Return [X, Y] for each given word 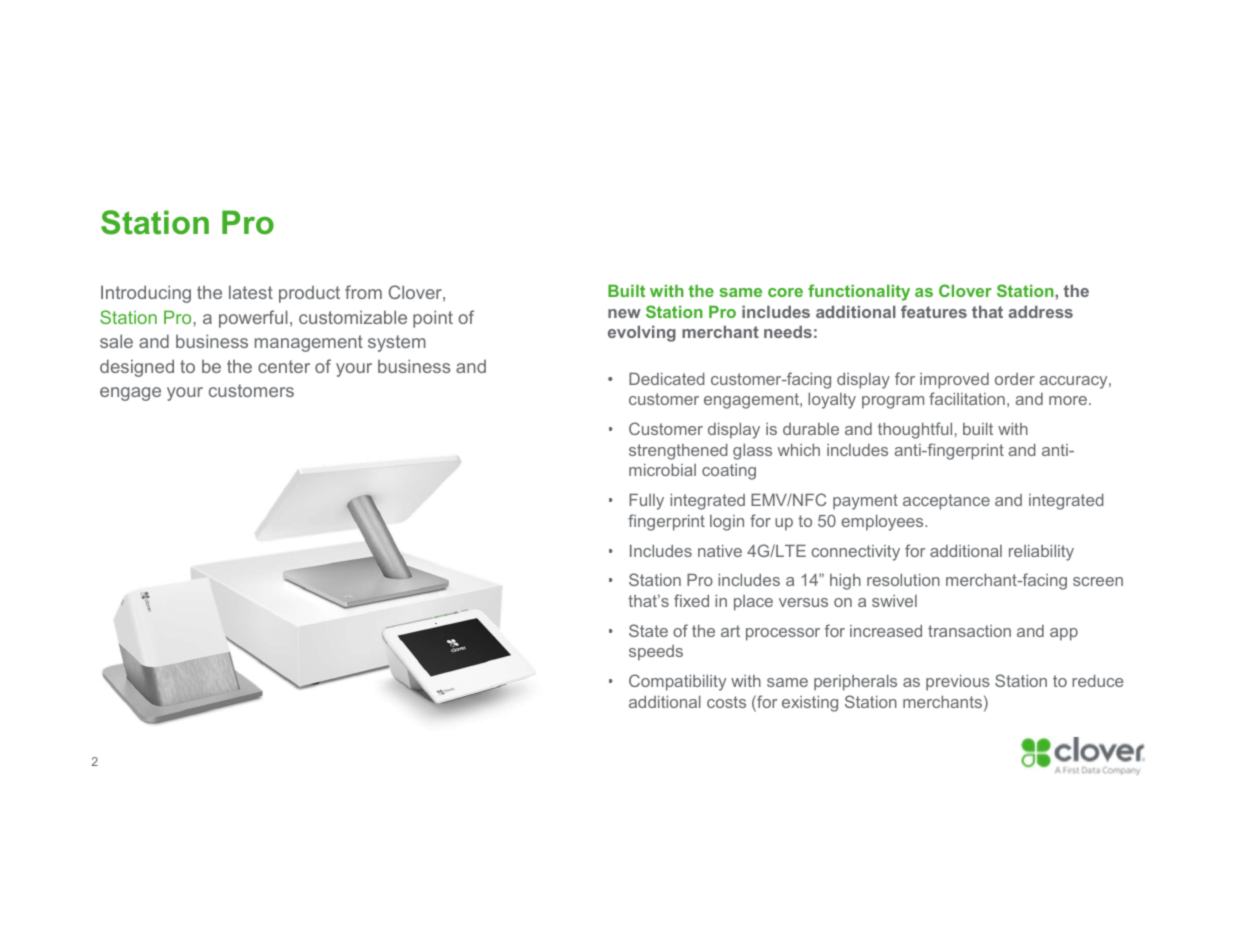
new [624, 313]
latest [251, 292]
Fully [646, 502]
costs [726, 702]
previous [958, 683]
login [727, 523]
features [934, 311]
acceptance [946, 502]
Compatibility [677, 682]
